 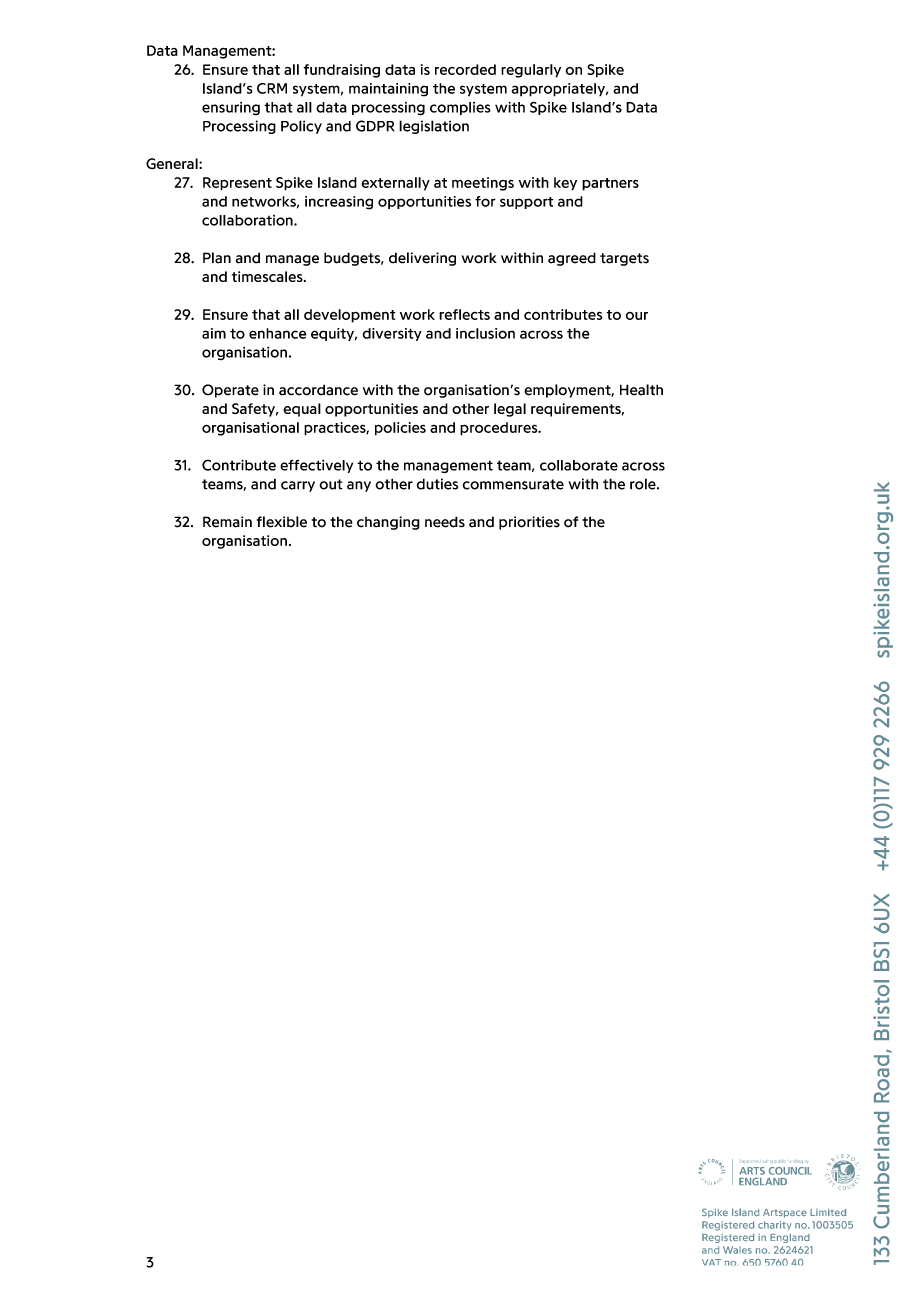 I want to click on maintaining, so click(x=388, y=90).
